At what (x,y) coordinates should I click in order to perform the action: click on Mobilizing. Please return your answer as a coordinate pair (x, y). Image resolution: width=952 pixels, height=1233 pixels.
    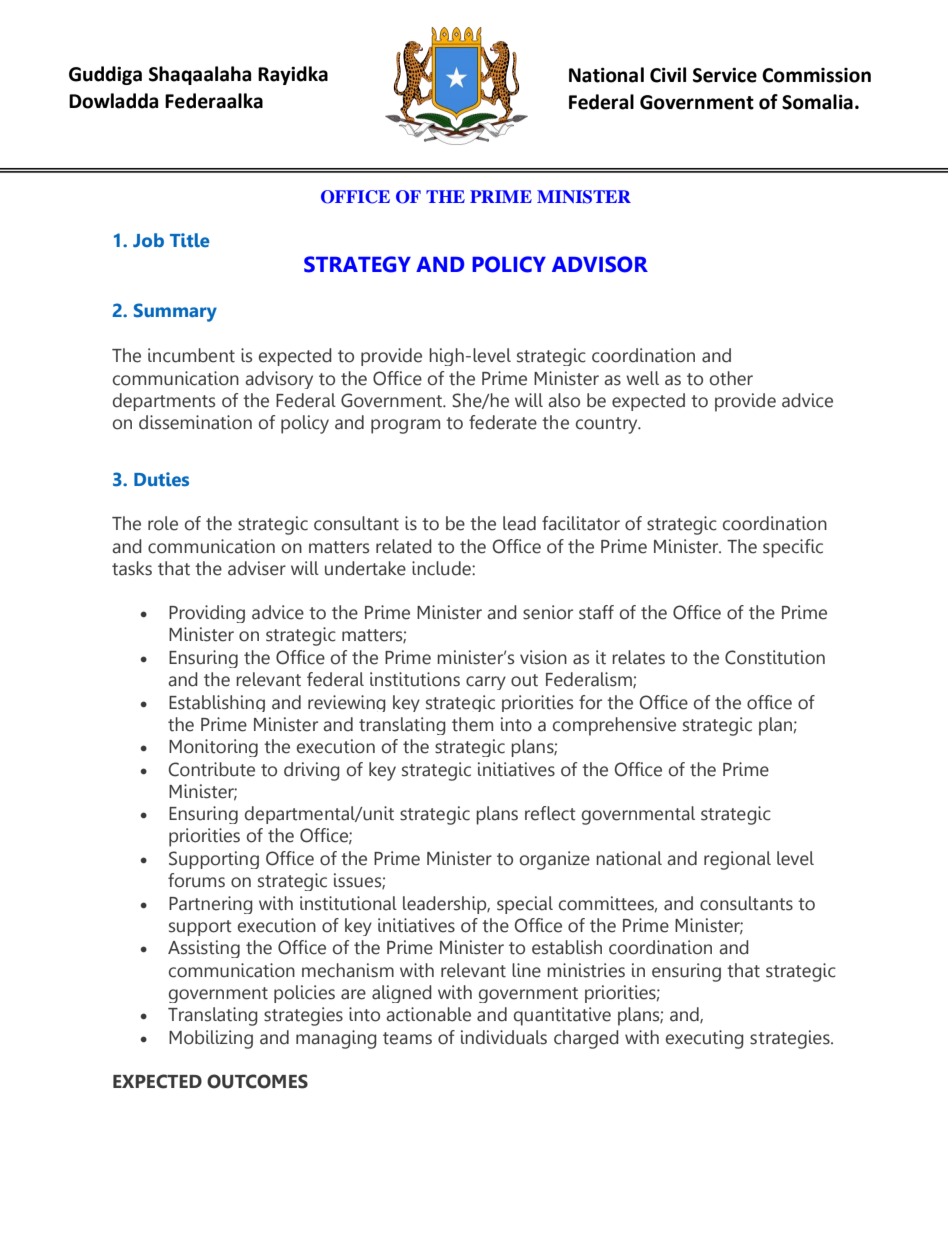
    Looking at the image, I should click on (211, 1039).
